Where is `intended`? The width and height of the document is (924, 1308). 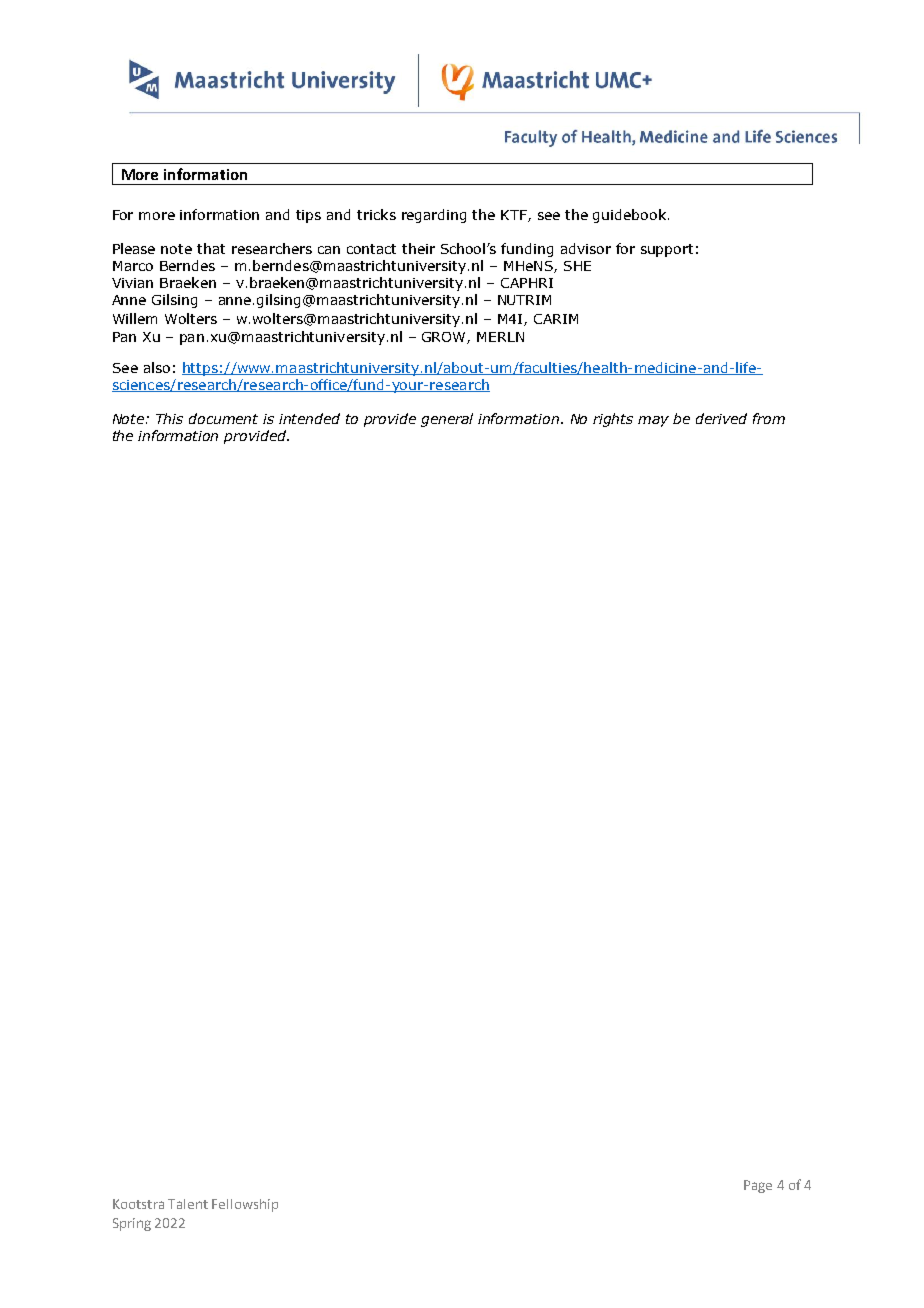 intended is located at coordinates (309, 418).
